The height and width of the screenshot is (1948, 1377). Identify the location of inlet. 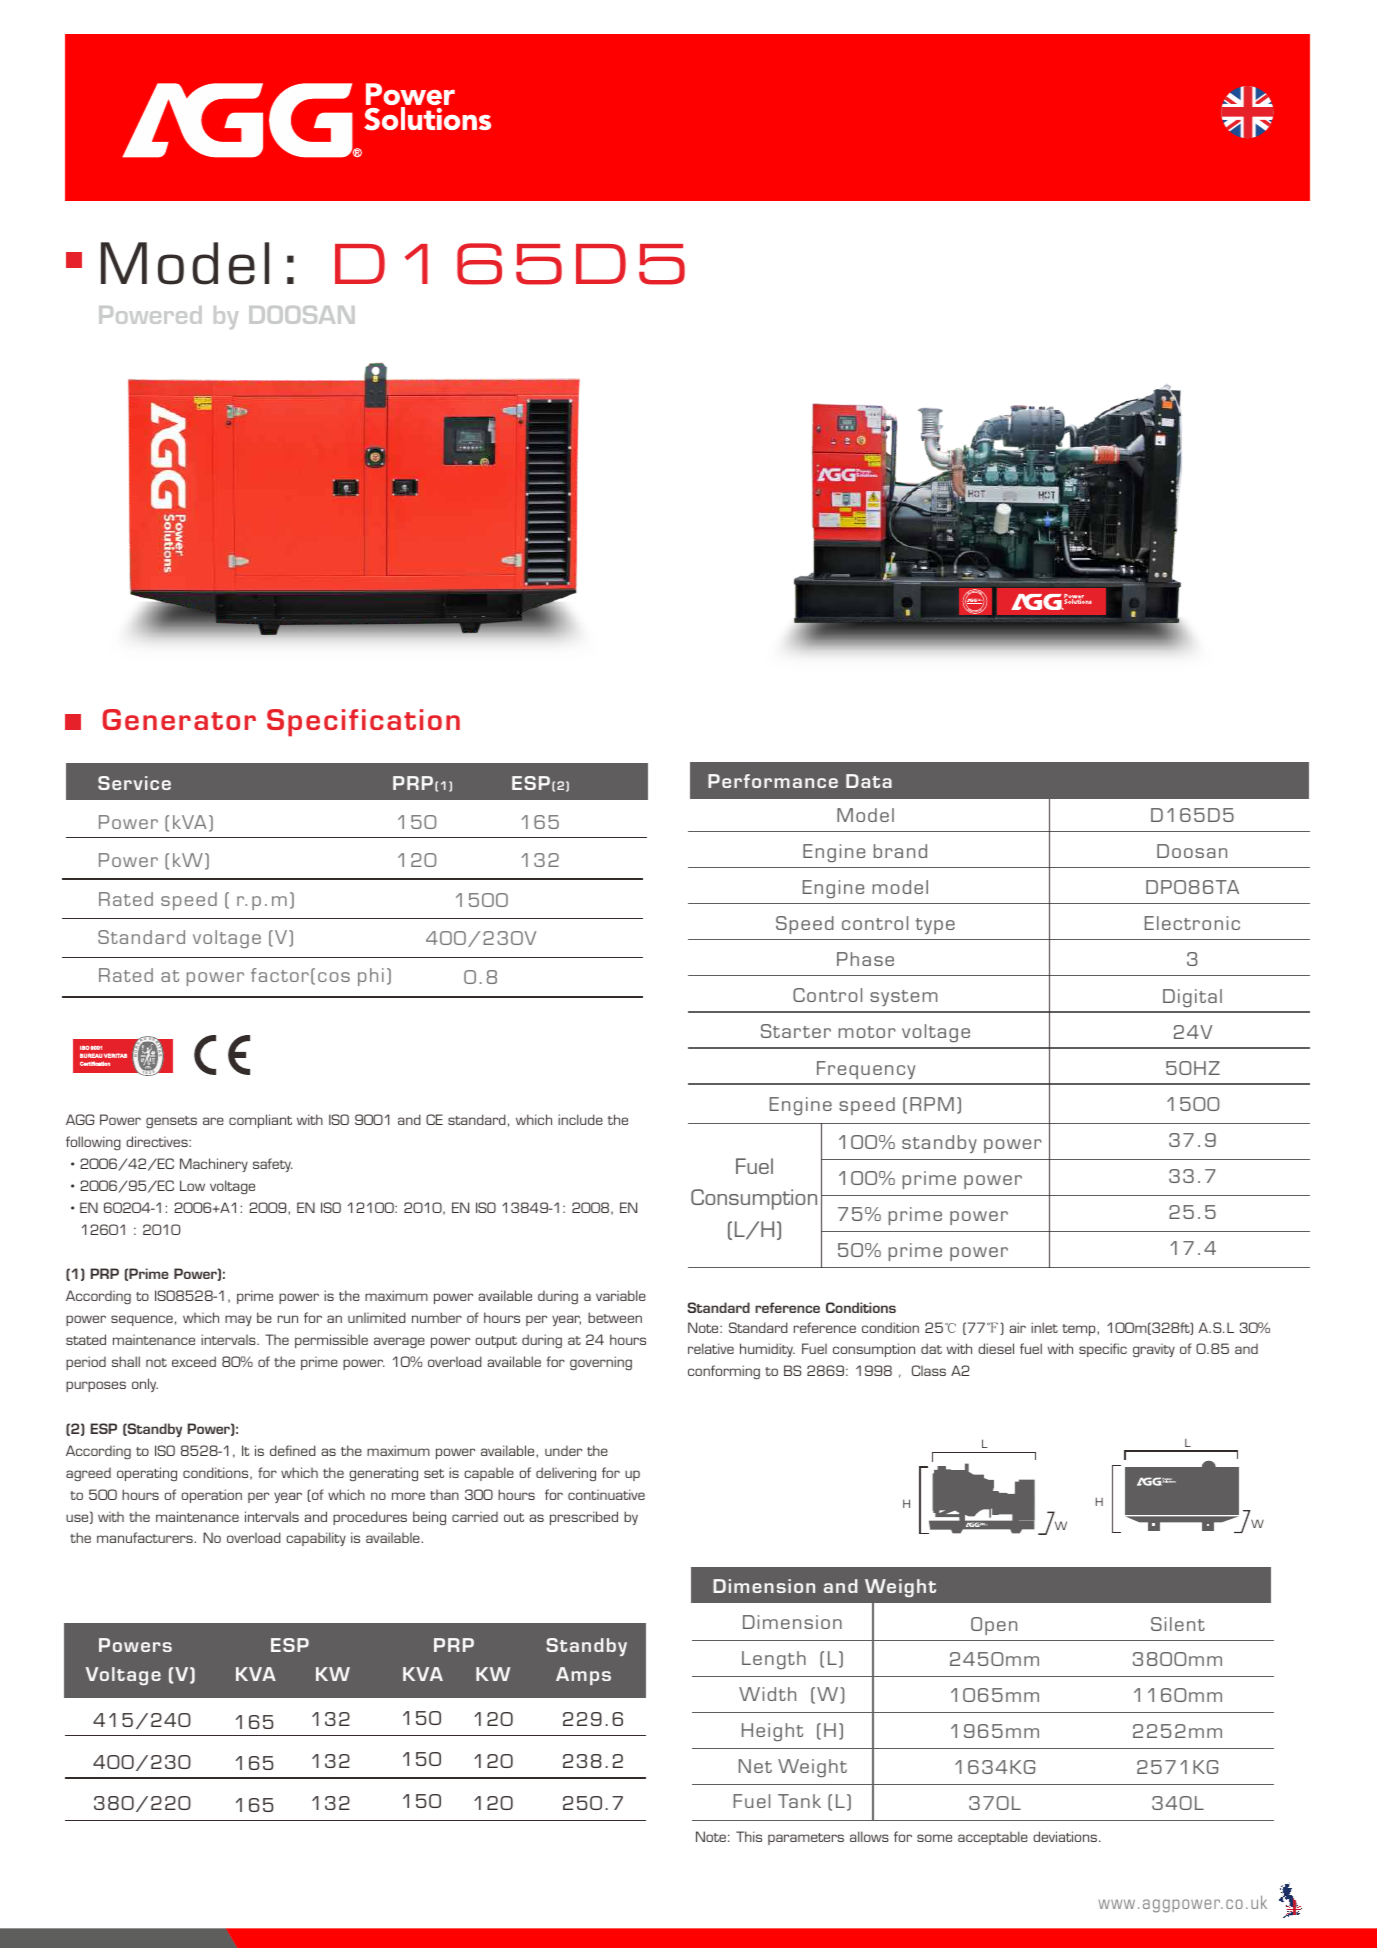
(1044, 1327).
